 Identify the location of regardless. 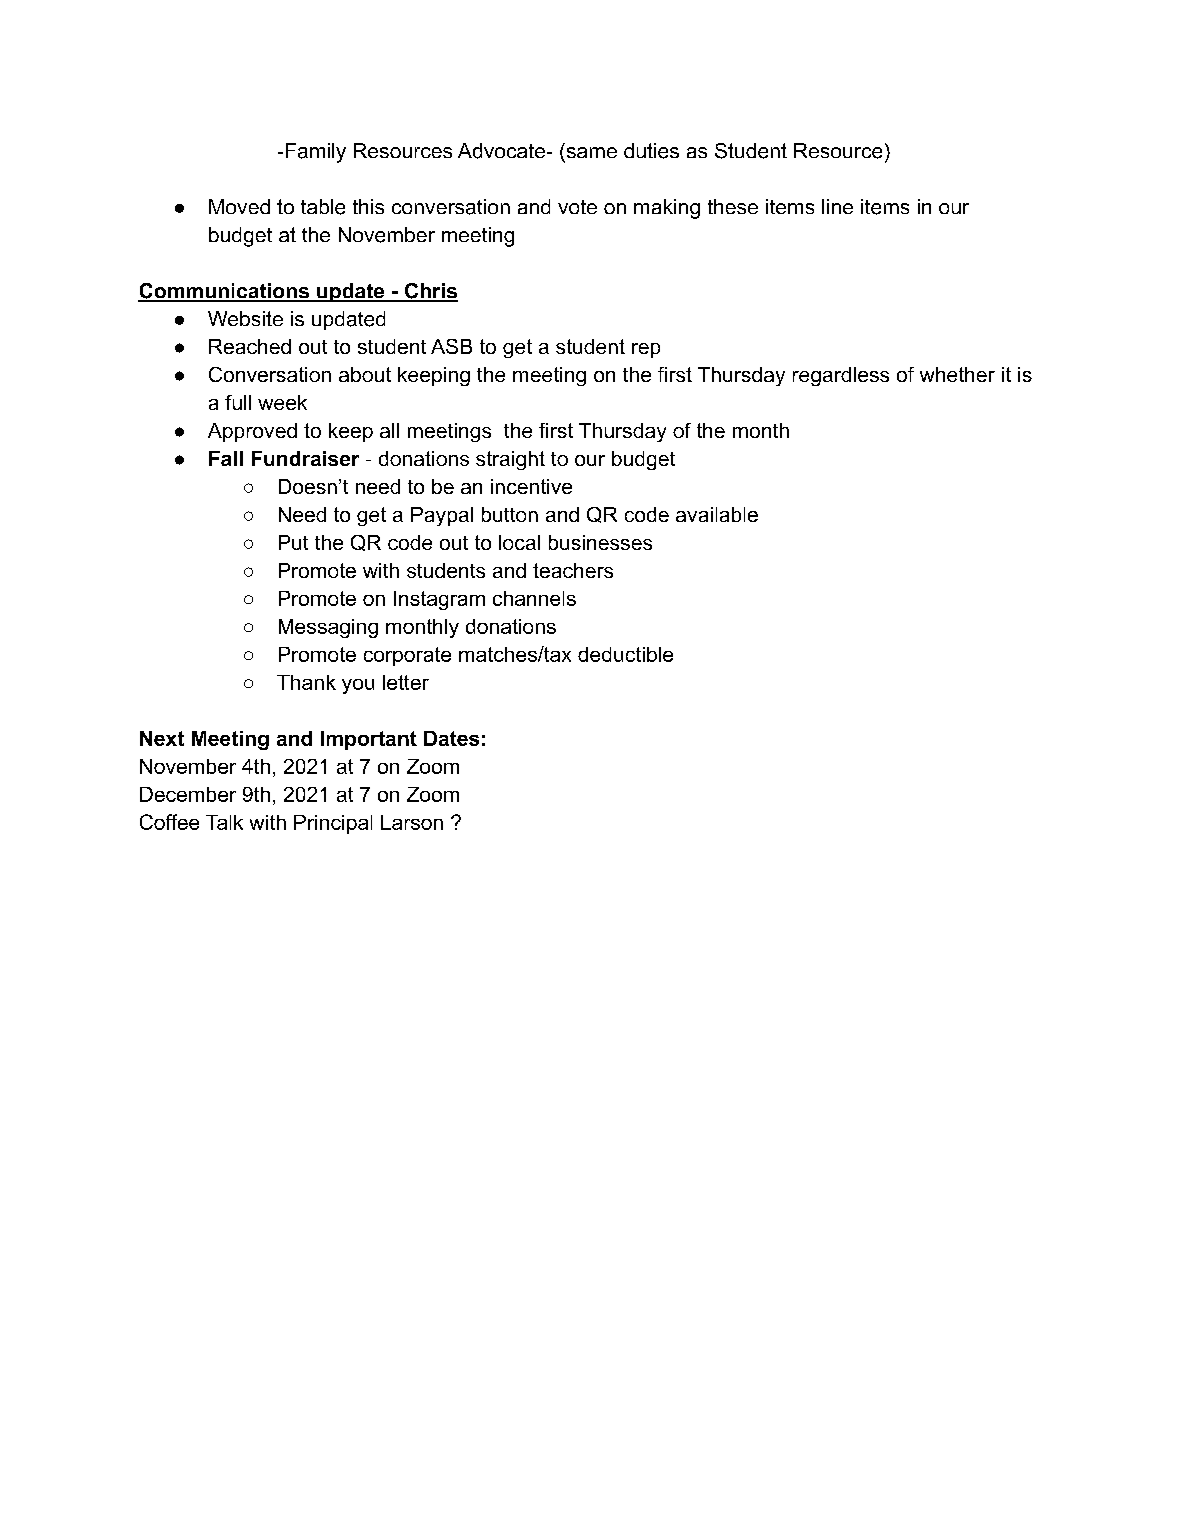
(841, 376).
